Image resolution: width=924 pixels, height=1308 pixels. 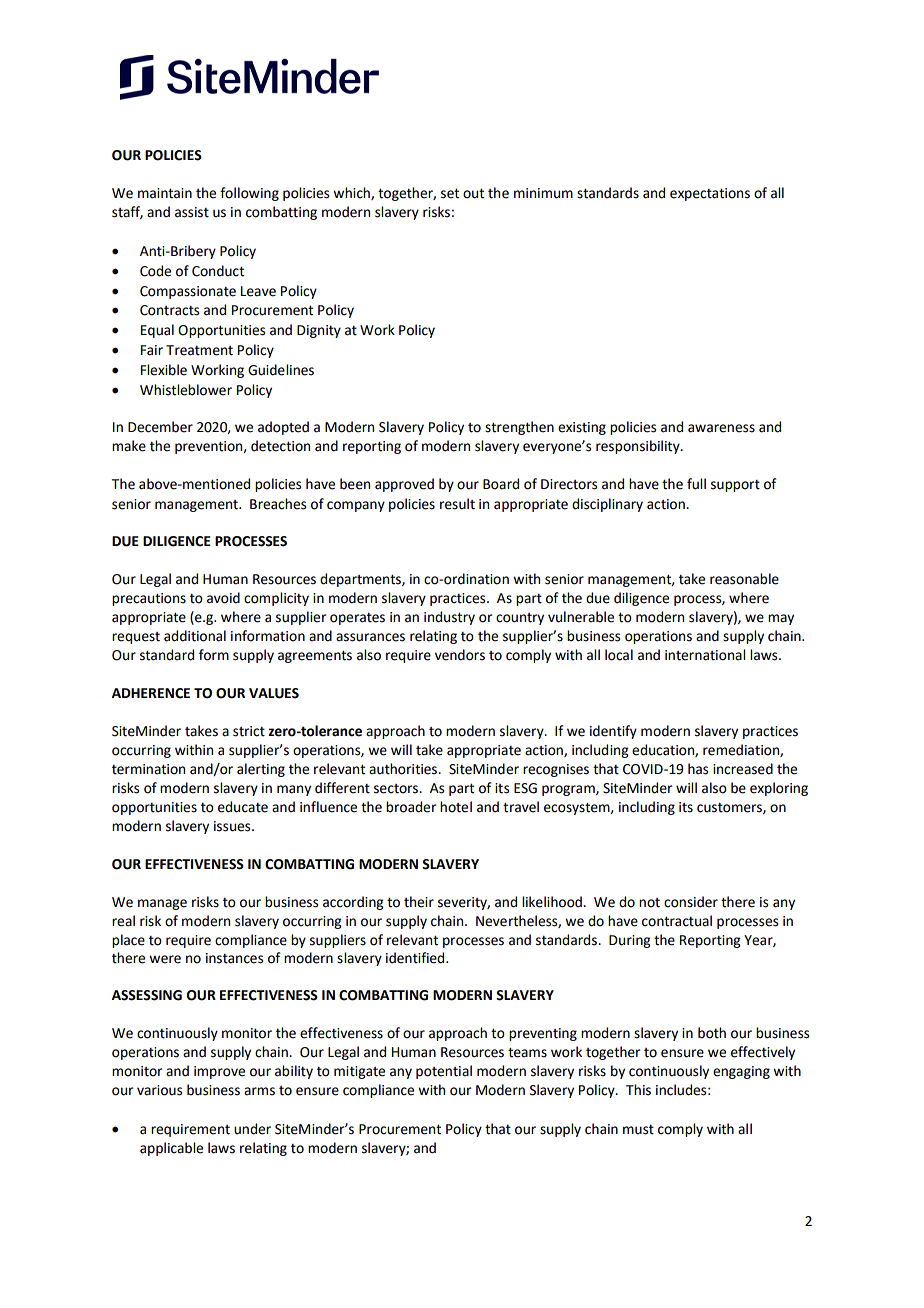 I want to click on result, so click(x=457, y=504).
